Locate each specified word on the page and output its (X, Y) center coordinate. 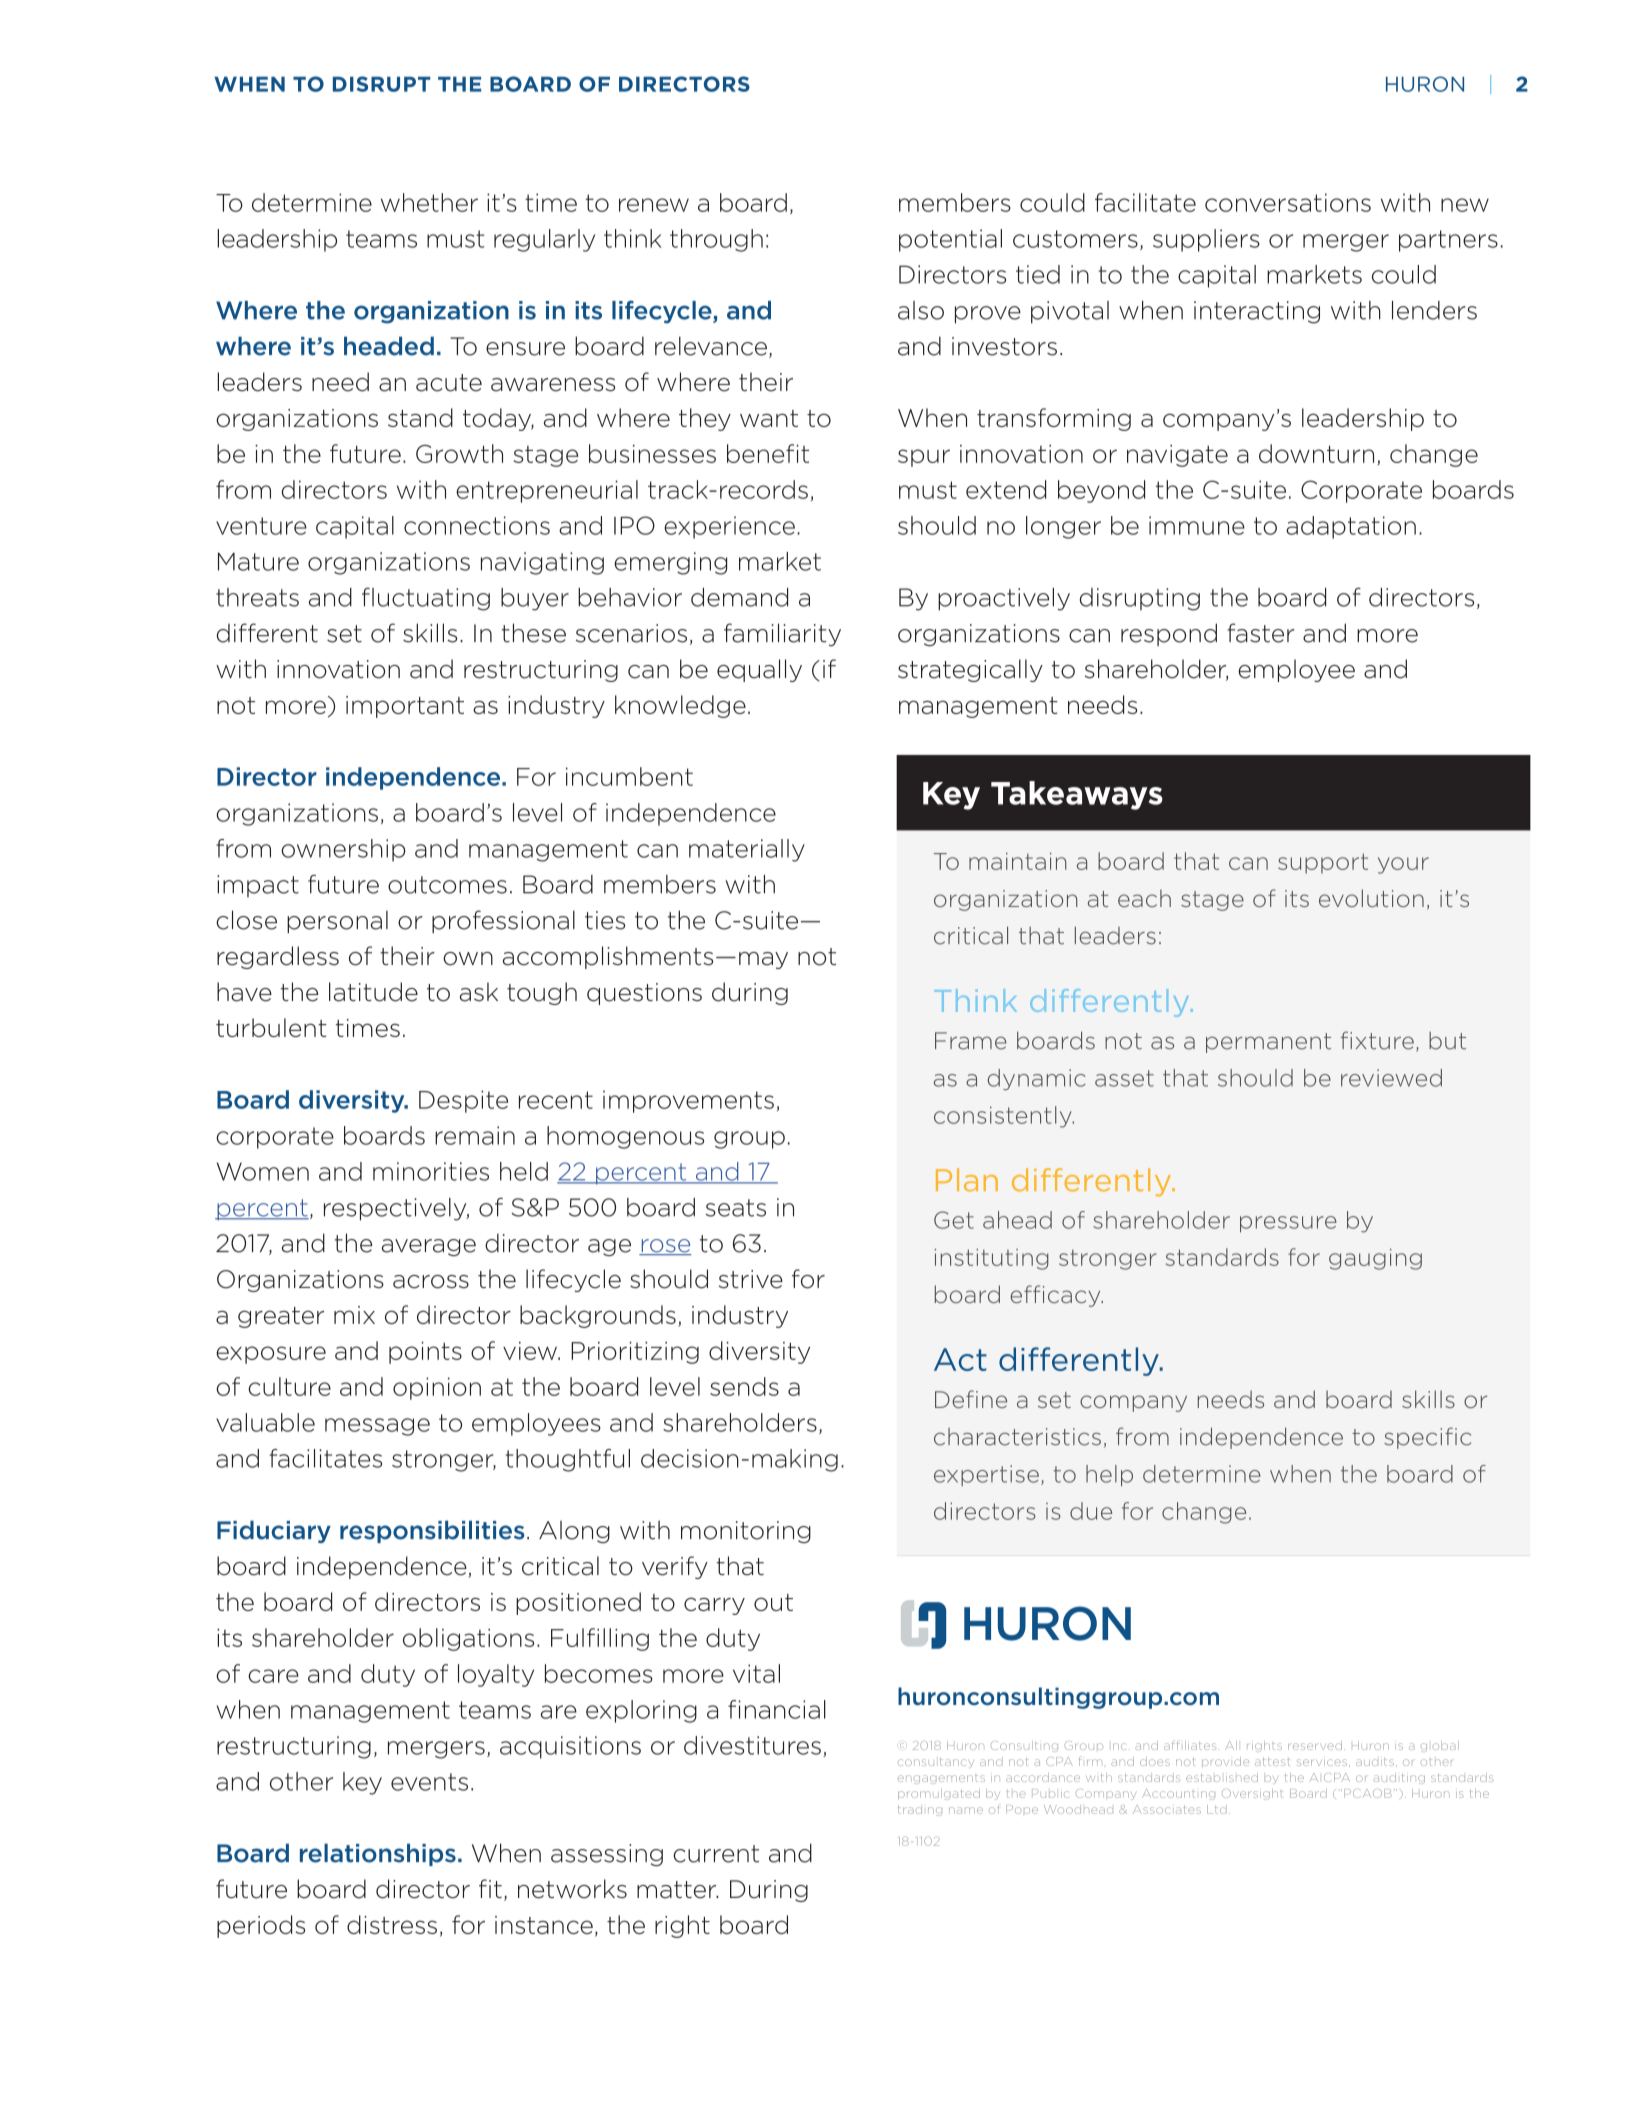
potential (950, 240)
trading (920, 1810)
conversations (1288, 202)
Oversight (1252, 1794)
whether (429, 202)
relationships (378, 1854)
